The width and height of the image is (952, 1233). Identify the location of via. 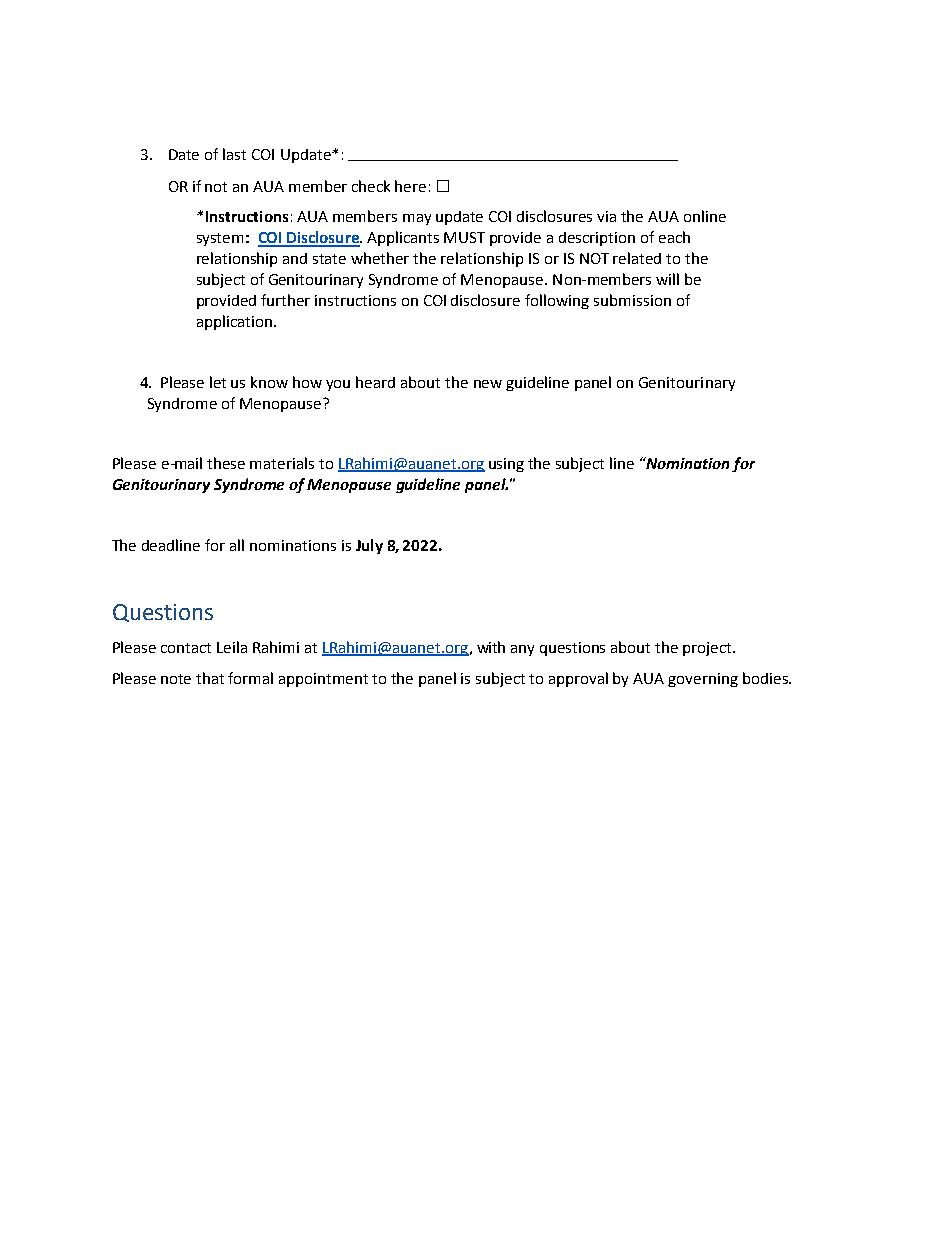
(606, 216).
